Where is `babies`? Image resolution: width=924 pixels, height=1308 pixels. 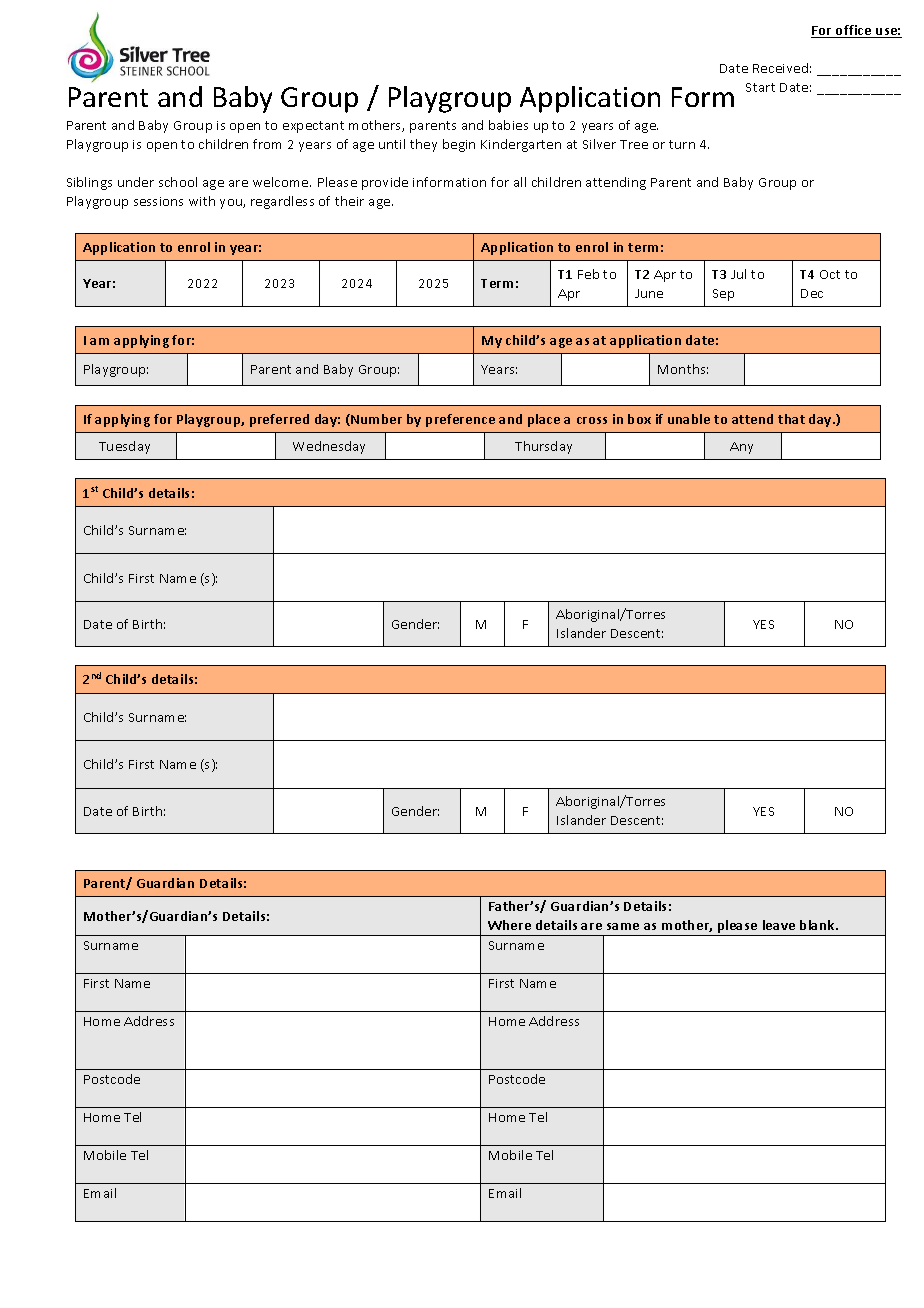 babies is located at coordinates (508, 125).
